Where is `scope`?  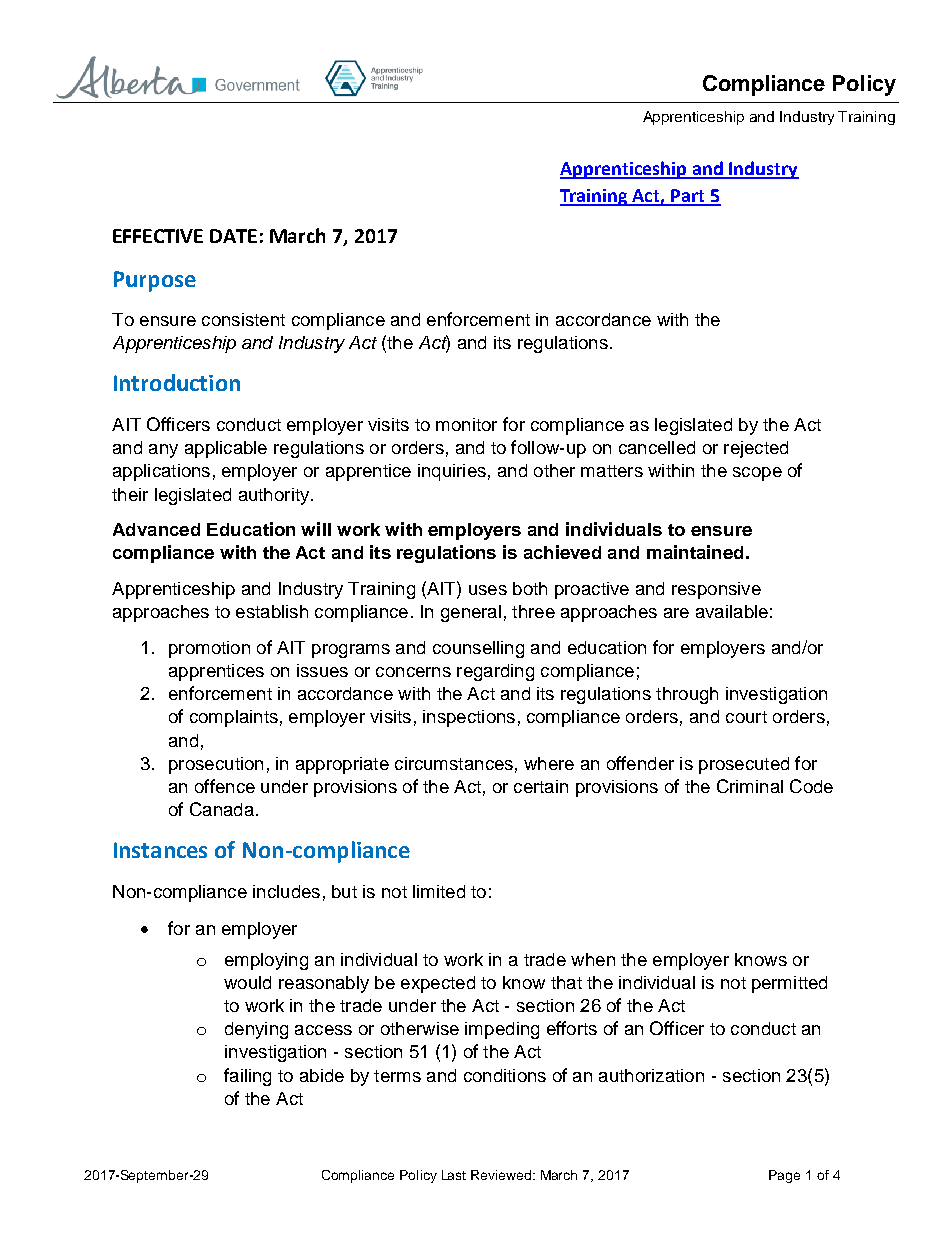
scope is located at coordinates (757, 474).
